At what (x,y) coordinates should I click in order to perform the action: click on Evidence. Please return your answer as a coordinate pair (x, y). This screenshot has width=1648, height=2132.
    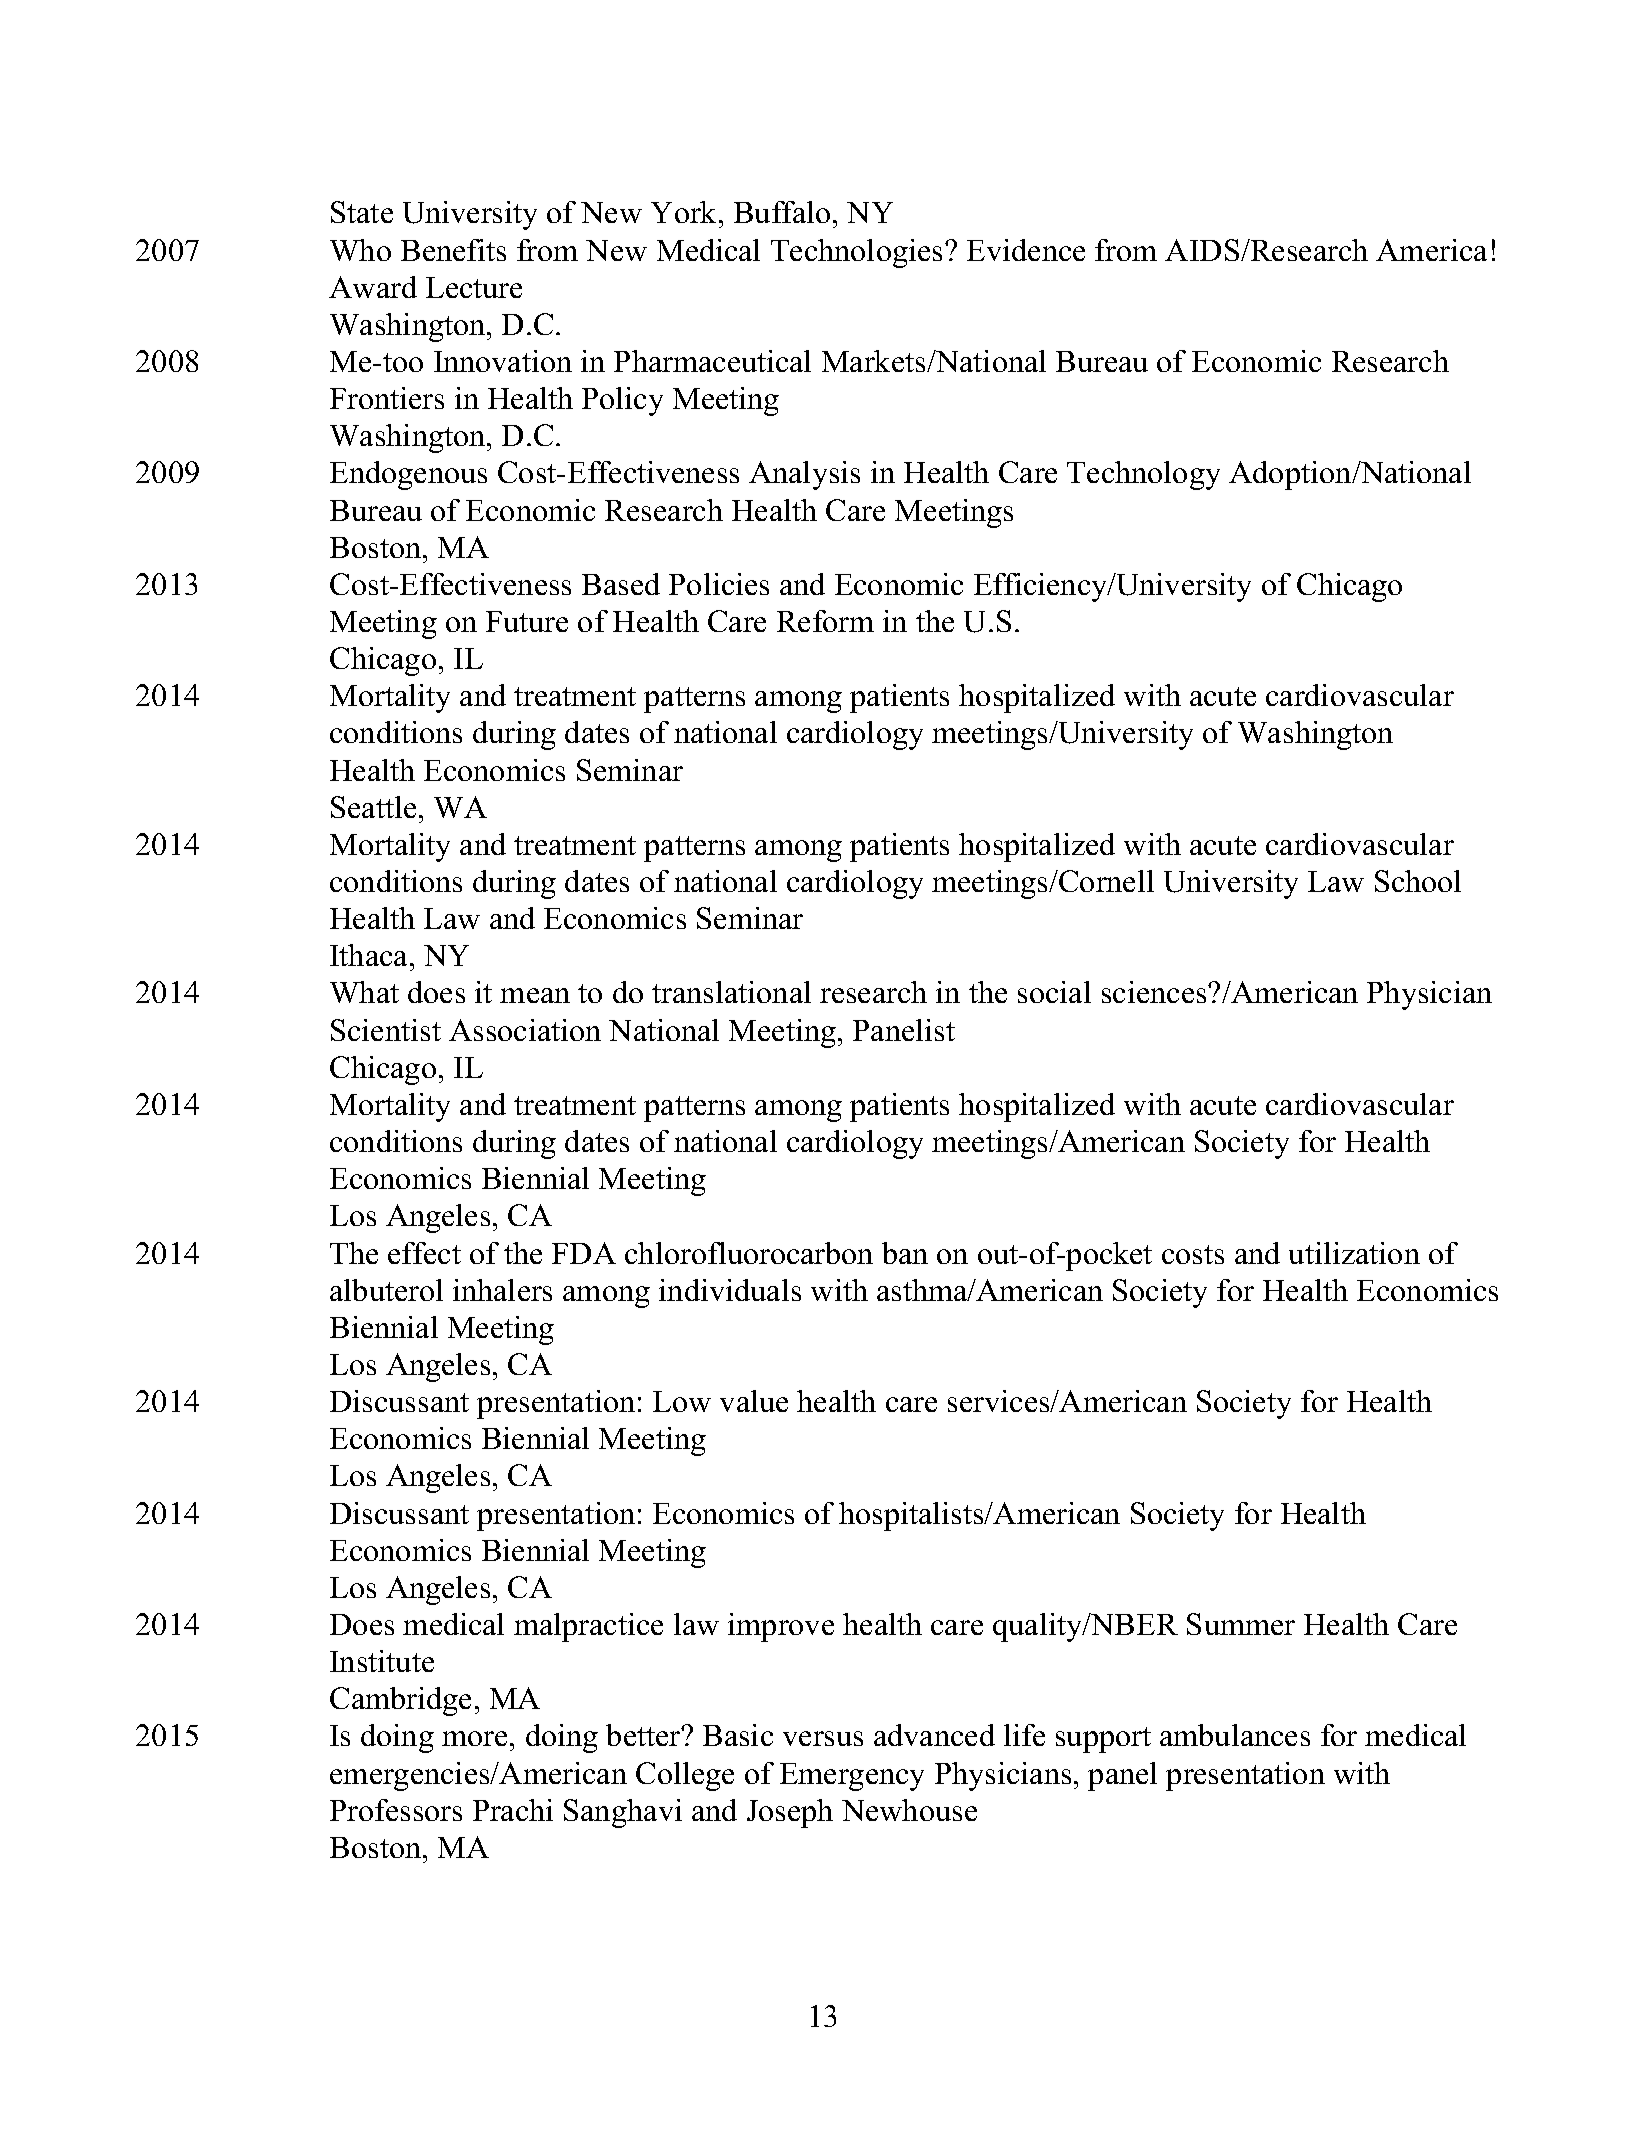
    Looking at the image, I should click on (1026, 250).
